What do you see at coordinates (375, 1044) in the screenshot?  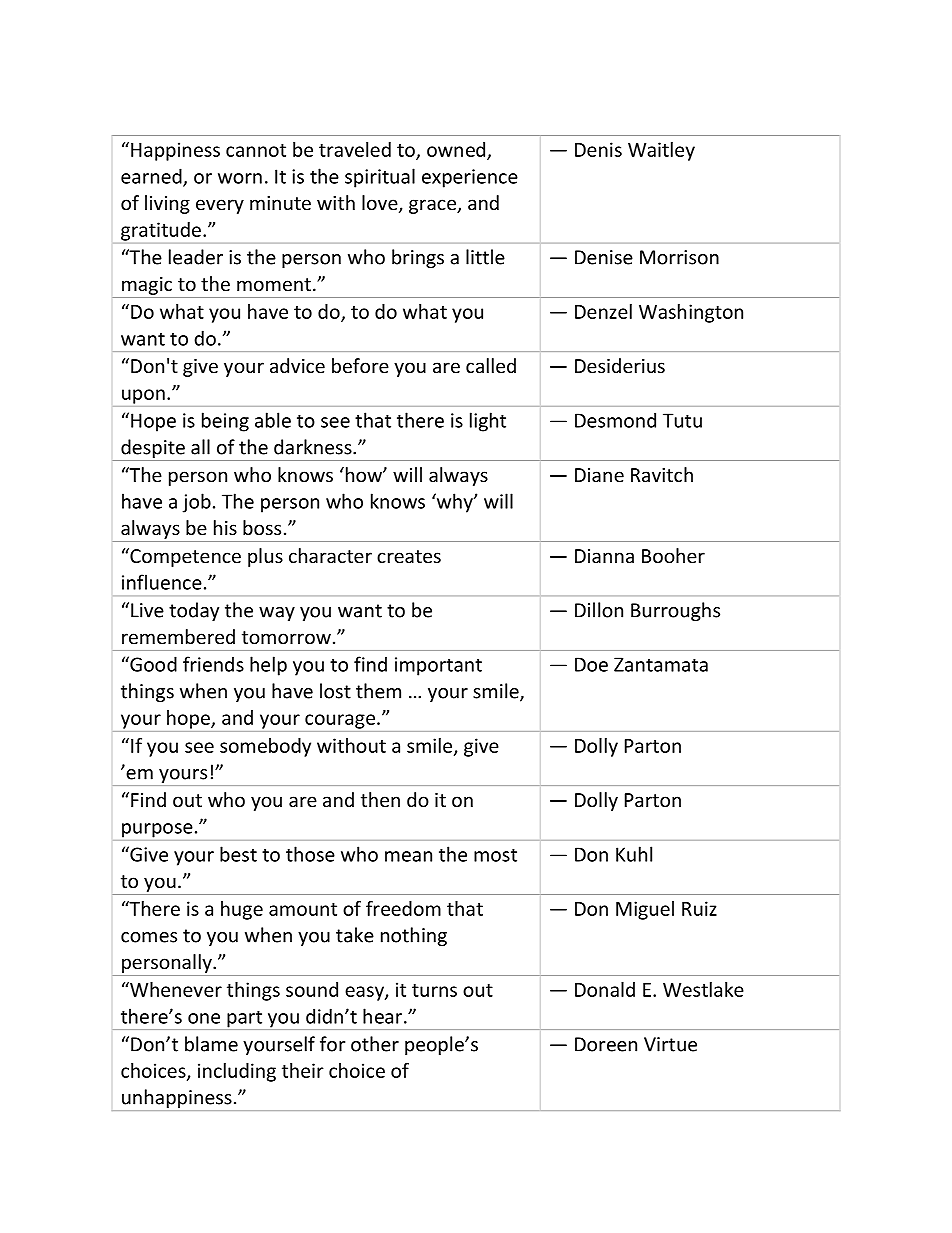 I see `other` at bounding box center [375, 1044].
